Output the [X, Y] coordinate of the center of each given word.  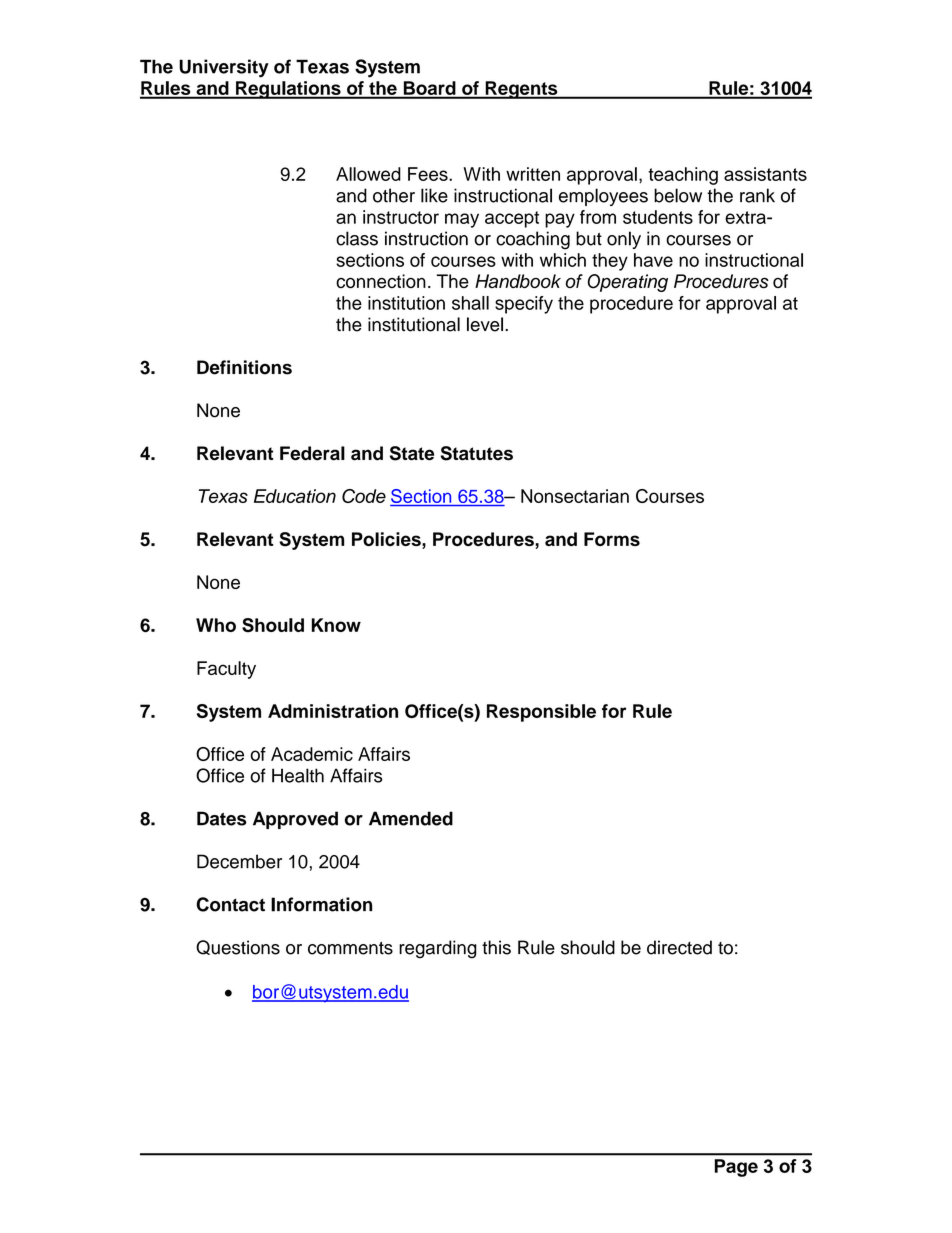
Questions [238, 947]
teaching [683, 176]
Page [736, 1168]
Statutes [477, 453]
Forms [612, 539]
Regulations [288, 90]
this [496, 947]
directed [679, 947]
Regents [521, 90]
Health [298, 775]
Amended [411, 818]
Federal [312, 453]
